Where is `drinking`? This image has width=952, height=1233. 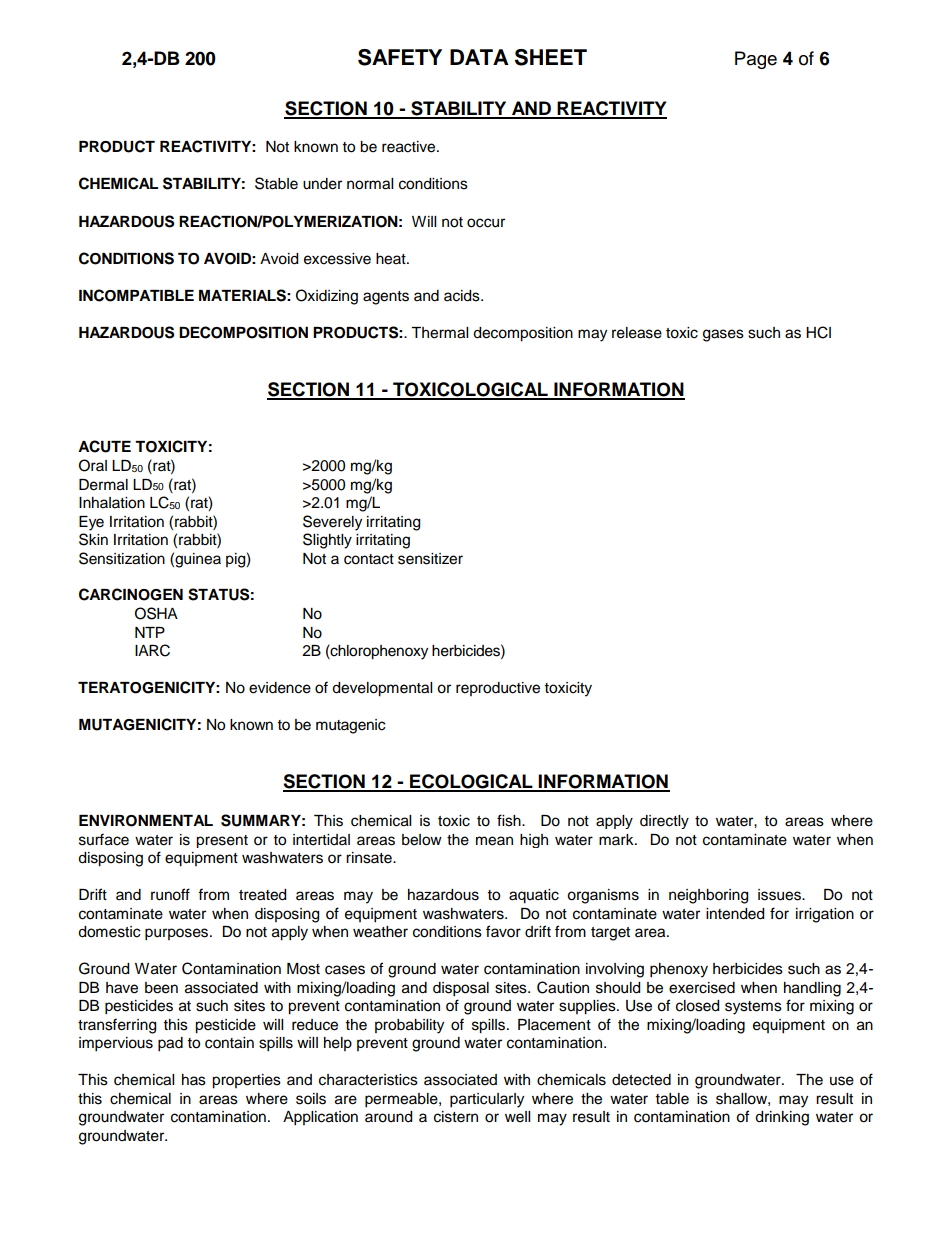 drinking is located at coordinates (782, 1118).
